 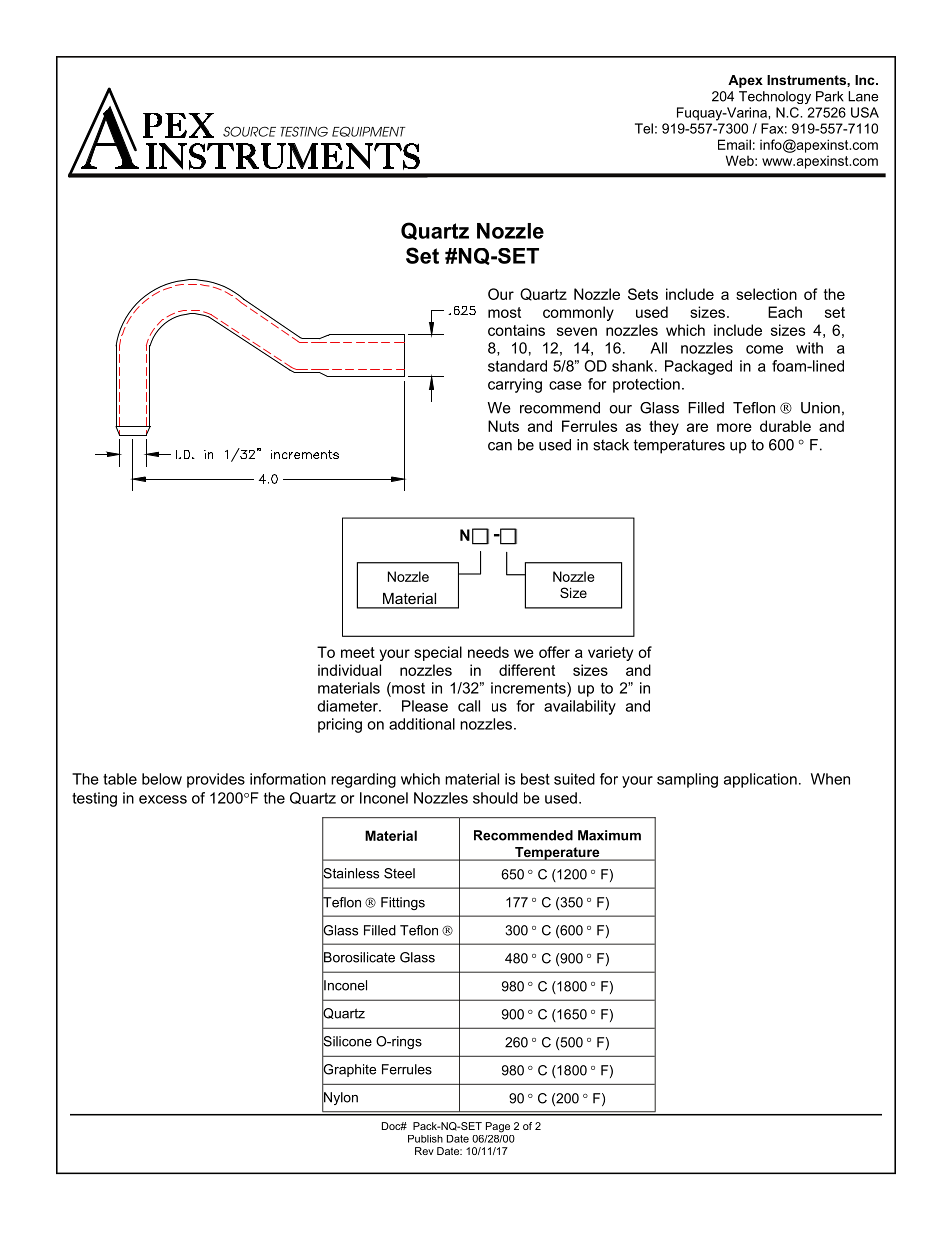 What do you see at coordinates (760, 780) in the screenshot?
I see `application` at bounding box center [760, 780].
